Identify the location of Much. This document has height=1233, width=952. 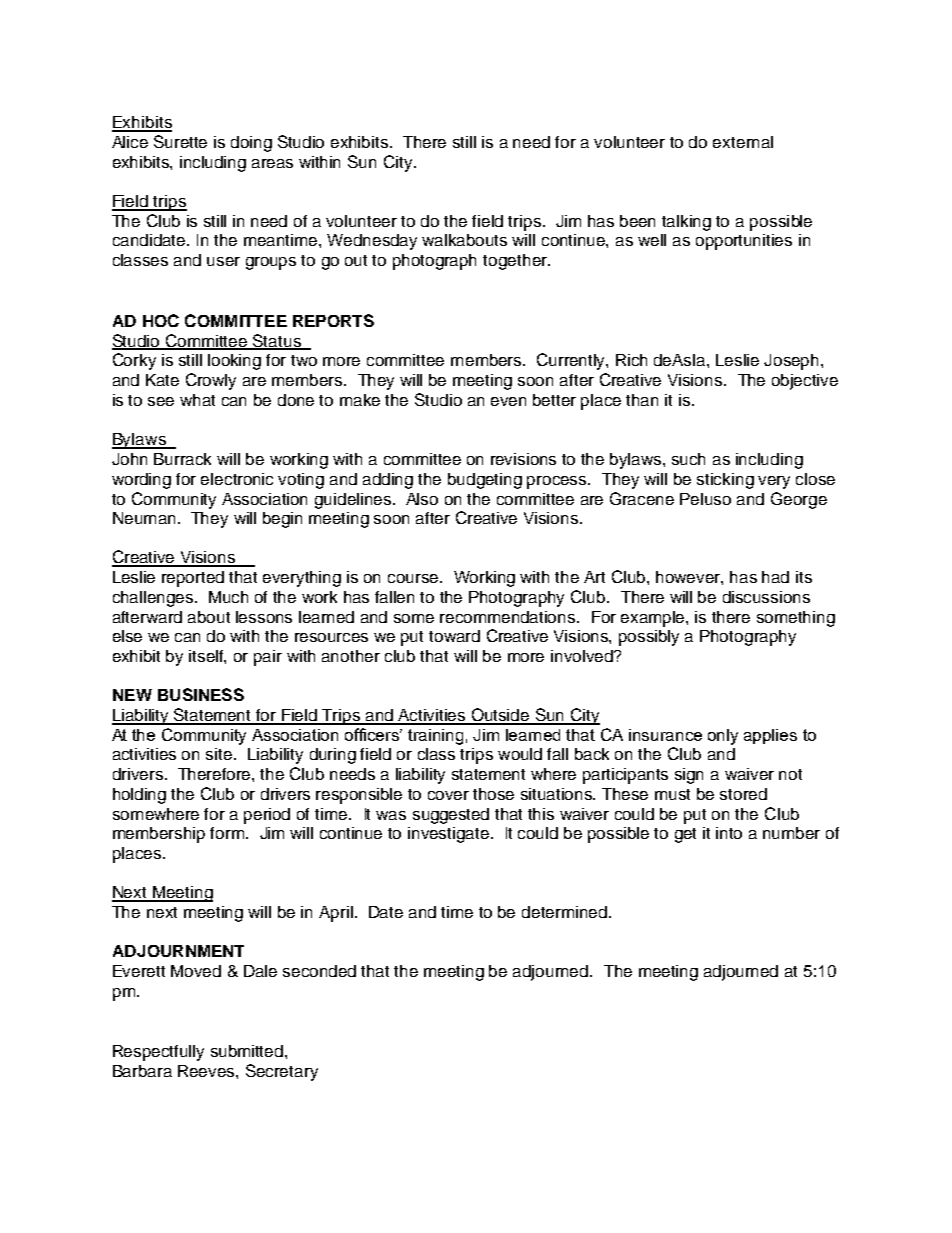
(228, 597).
